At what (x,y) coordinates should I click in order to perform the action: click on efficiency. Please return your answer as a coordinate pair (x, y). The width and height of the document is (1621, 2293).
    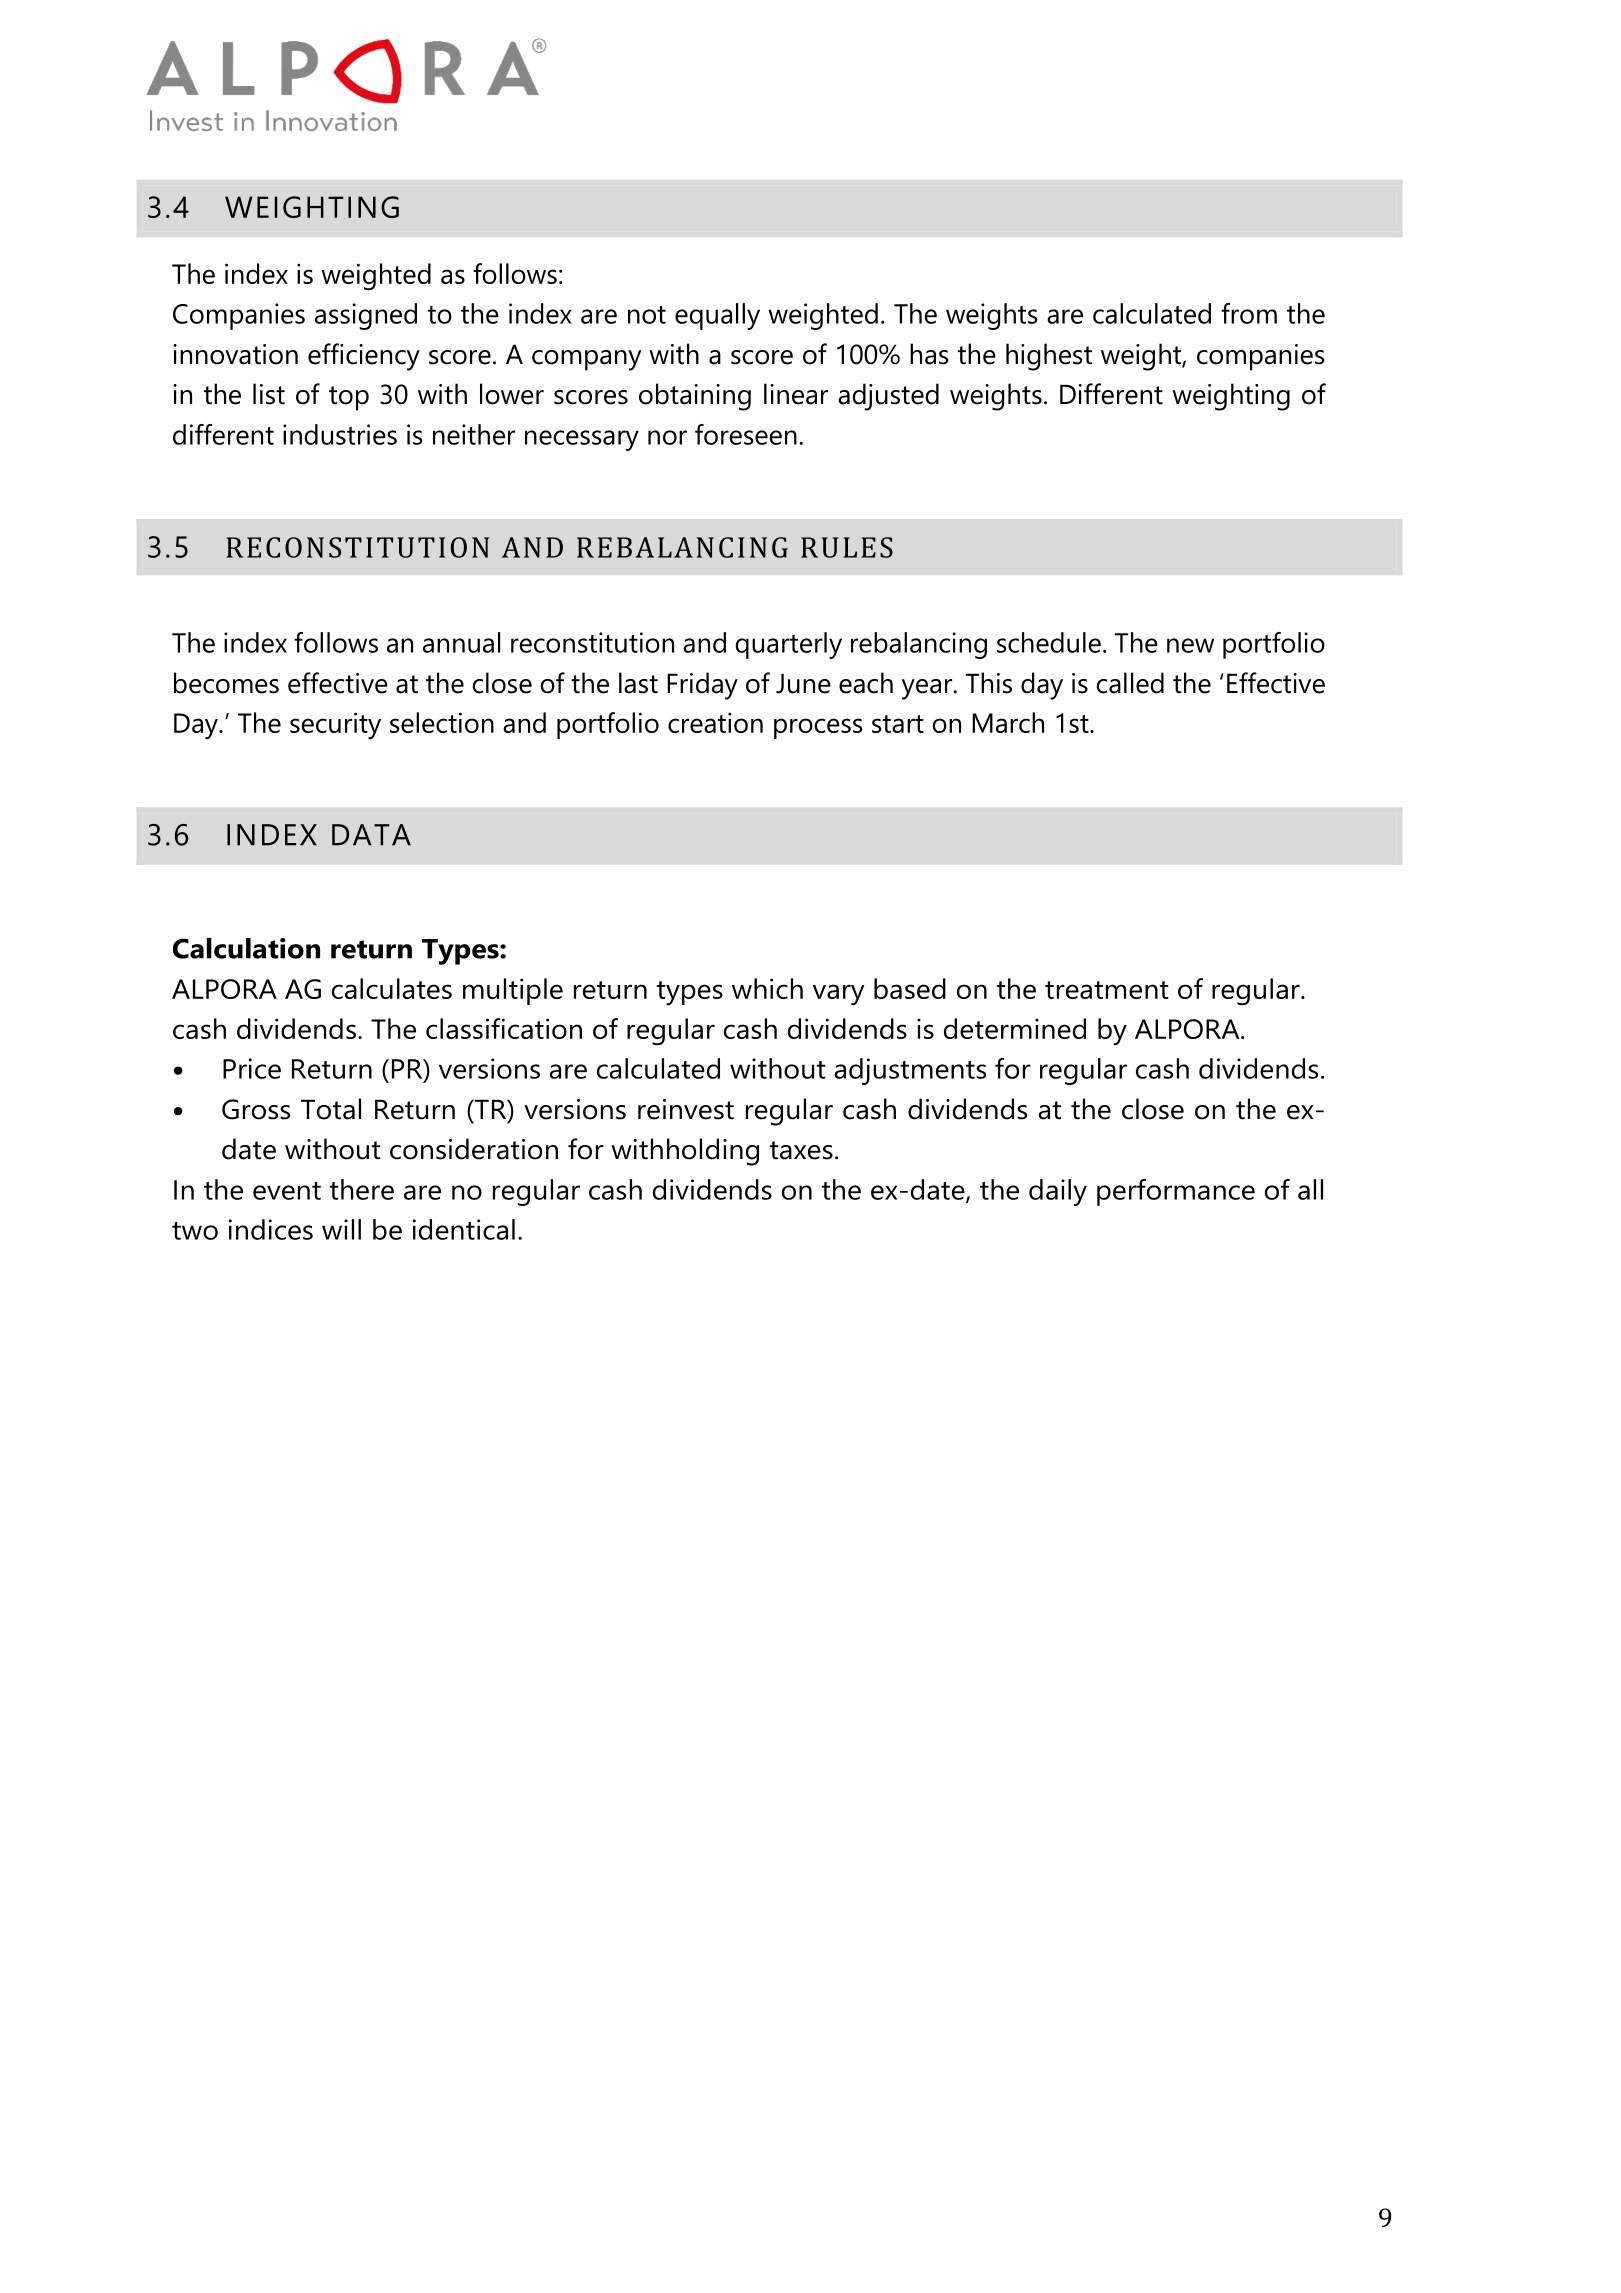
    Looking at the image, I should click on (364, 357).
